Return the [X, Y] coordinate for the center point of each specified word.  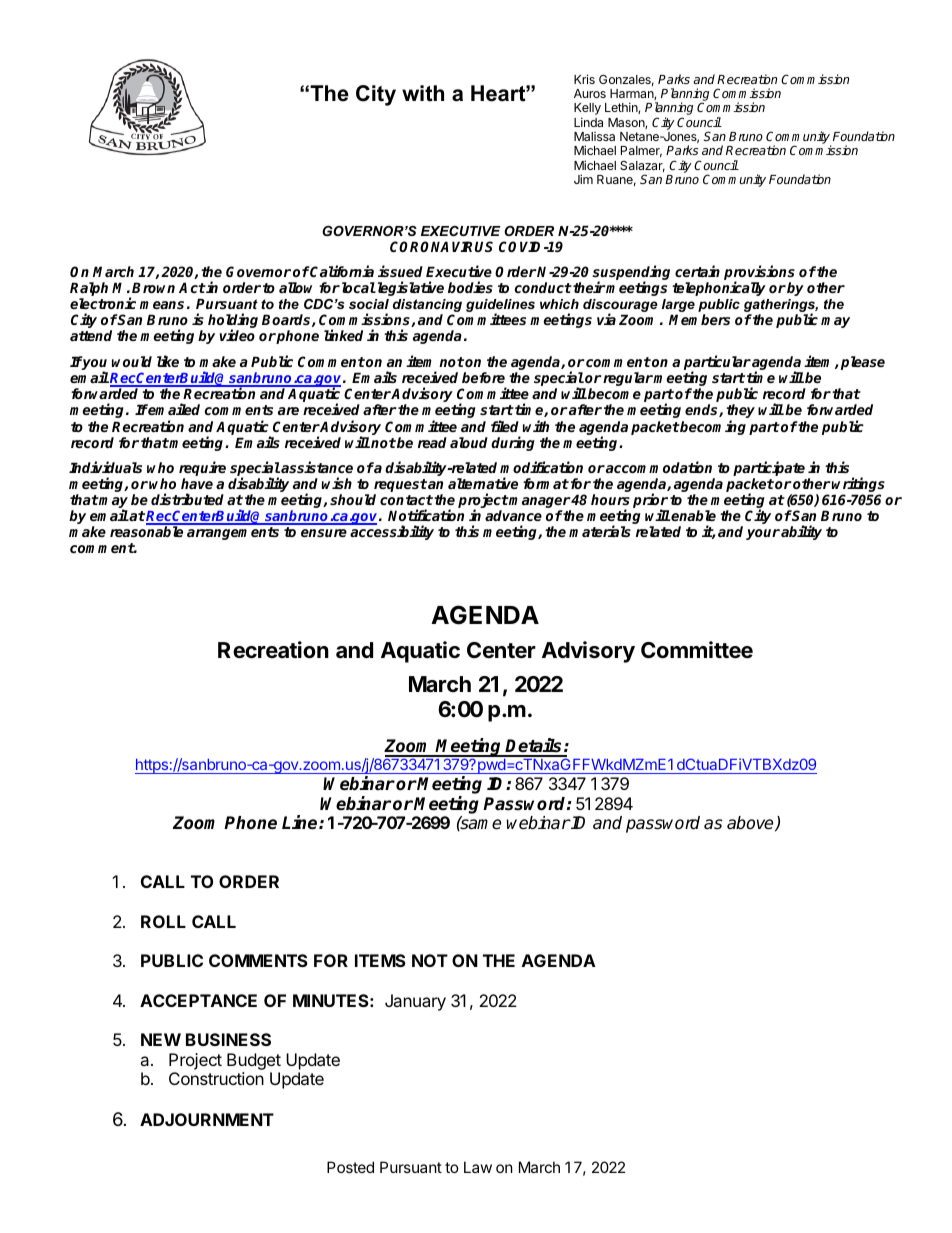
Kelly [587, 110]
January [415, 1002]
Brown [153, 287]
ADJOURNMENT [207, 1119]
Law [478, 1167]
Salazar [642, 166]
